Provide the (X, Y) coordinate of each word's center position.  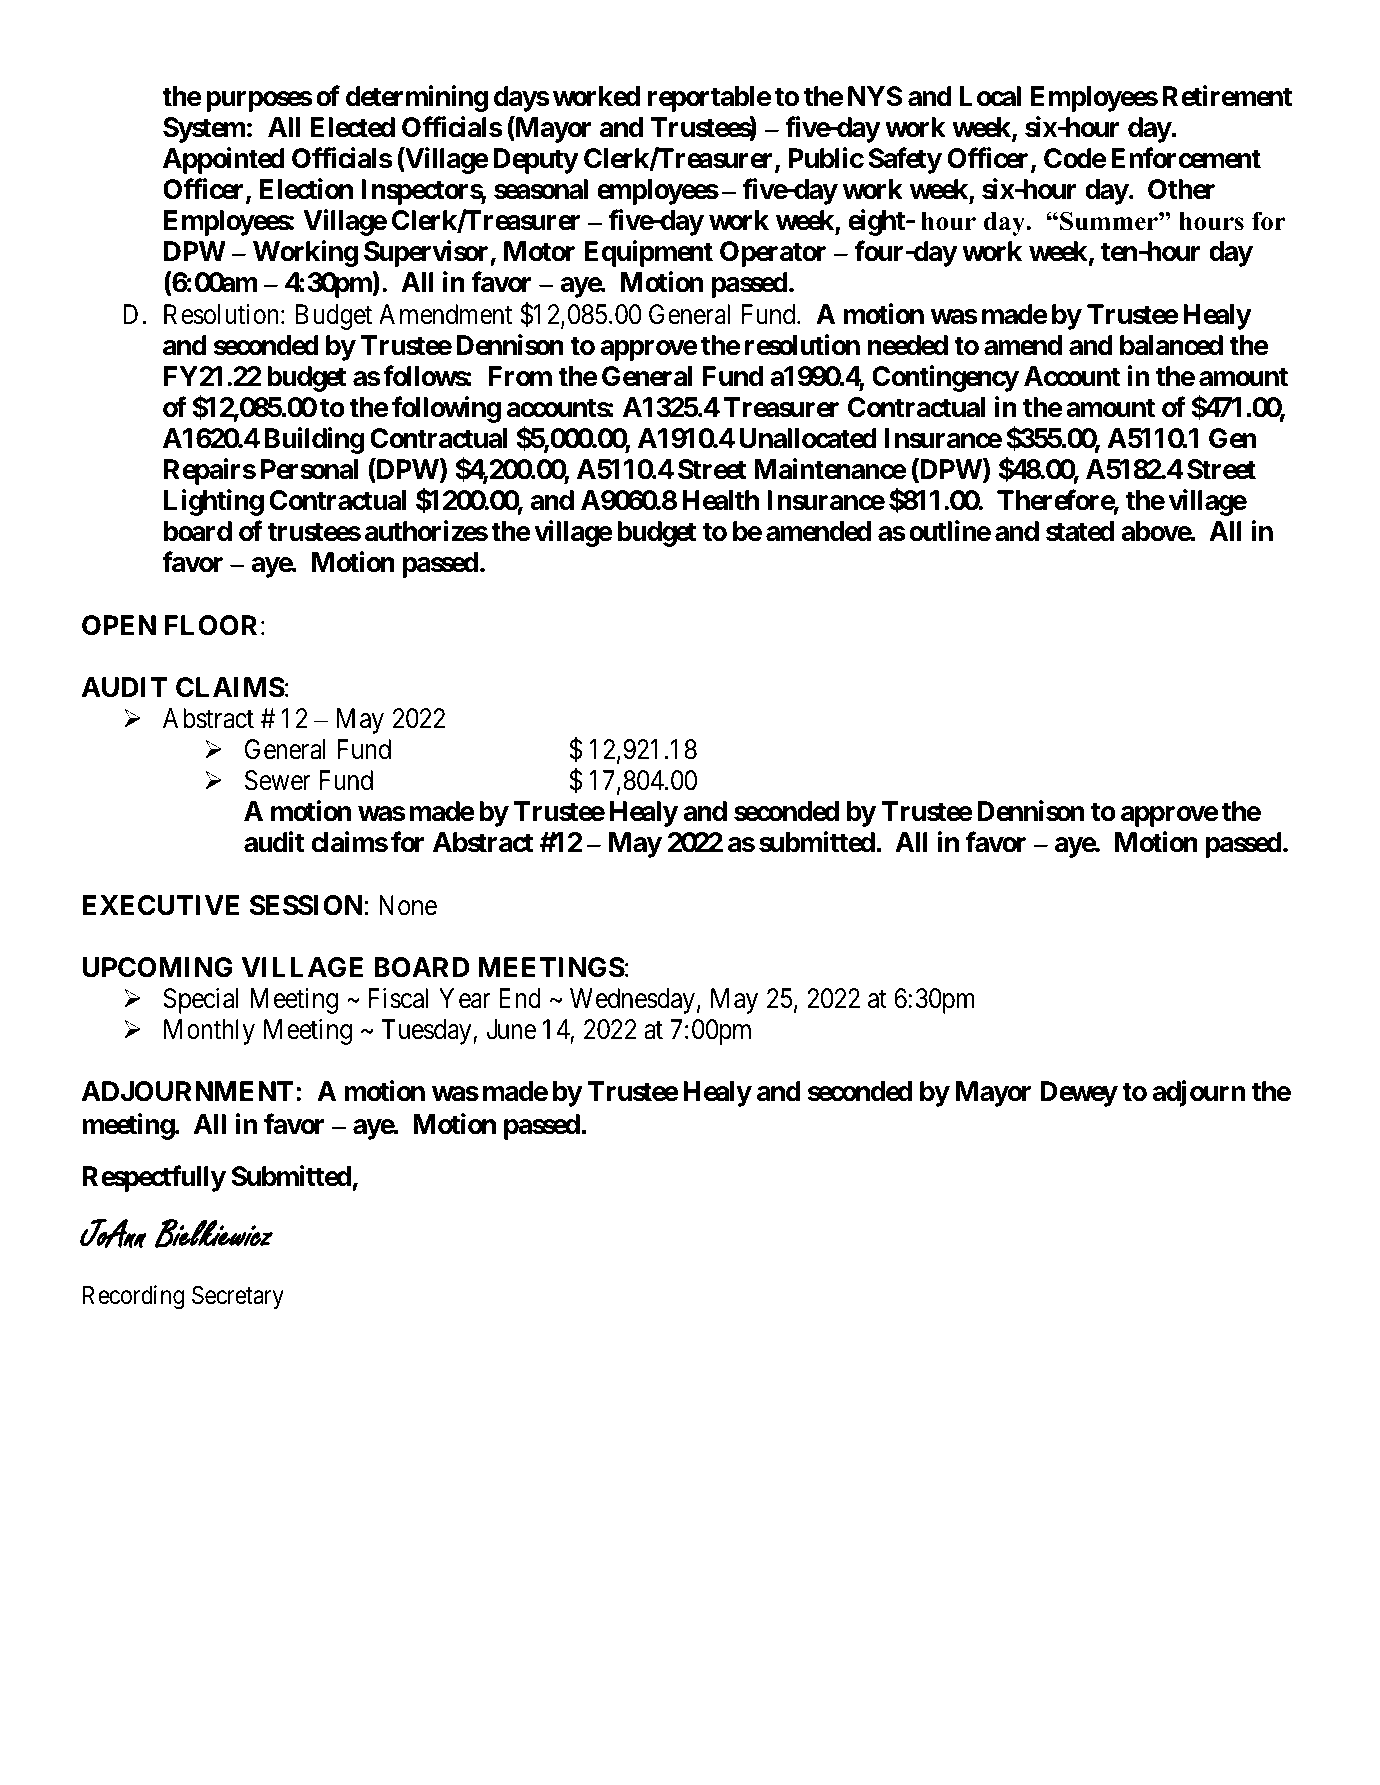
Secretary (238, 1297)
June (511, 1029)
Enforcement (1186, 158)
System (204, 130)
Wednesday (632, 1001)
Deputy (535, 161)
